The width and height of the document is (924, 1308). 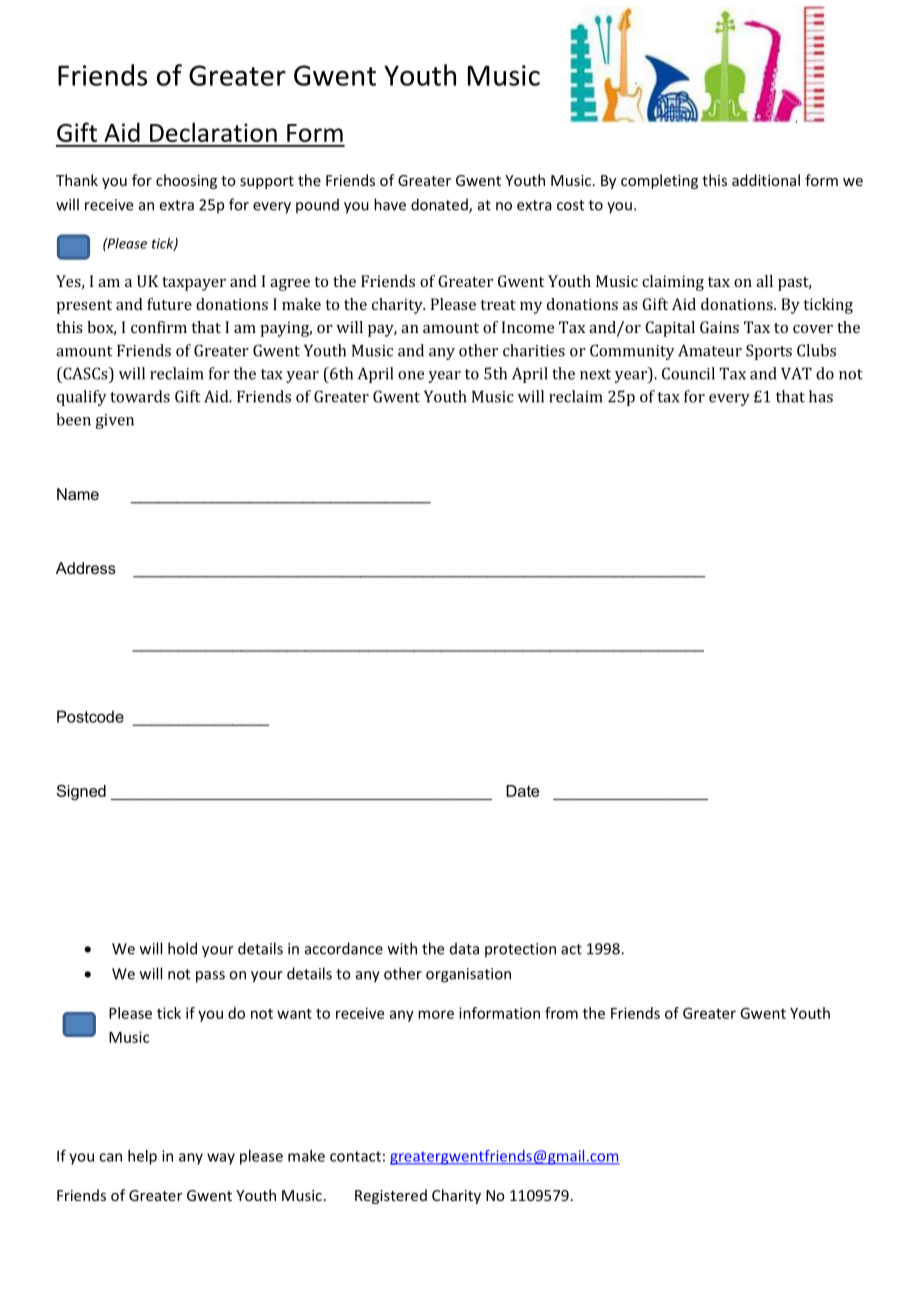 I want to click on towards, so click(x=140, y=396).
